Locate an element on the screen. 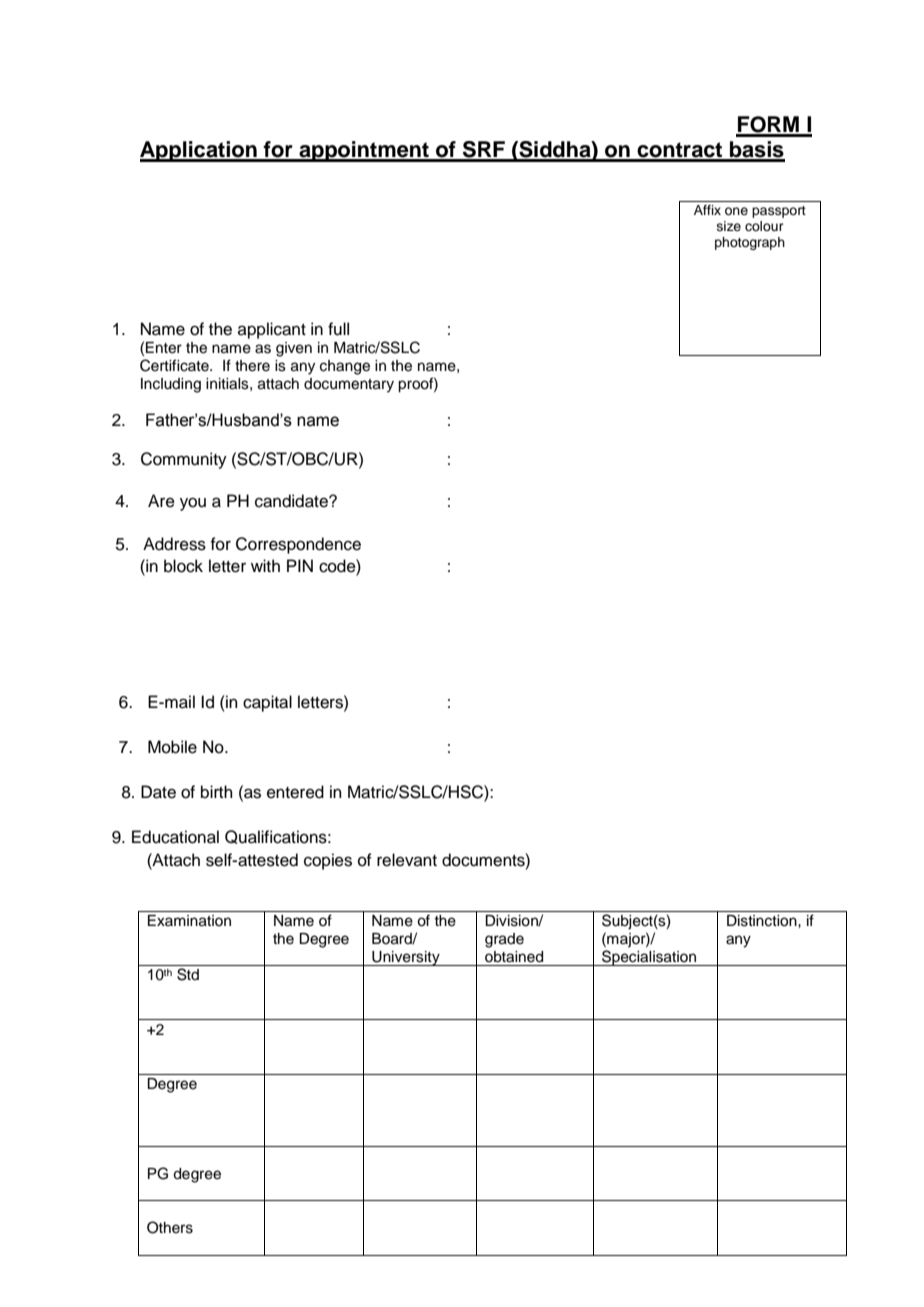 The image size is (924, 1307). Others is located at coordinates (170, 1227).
